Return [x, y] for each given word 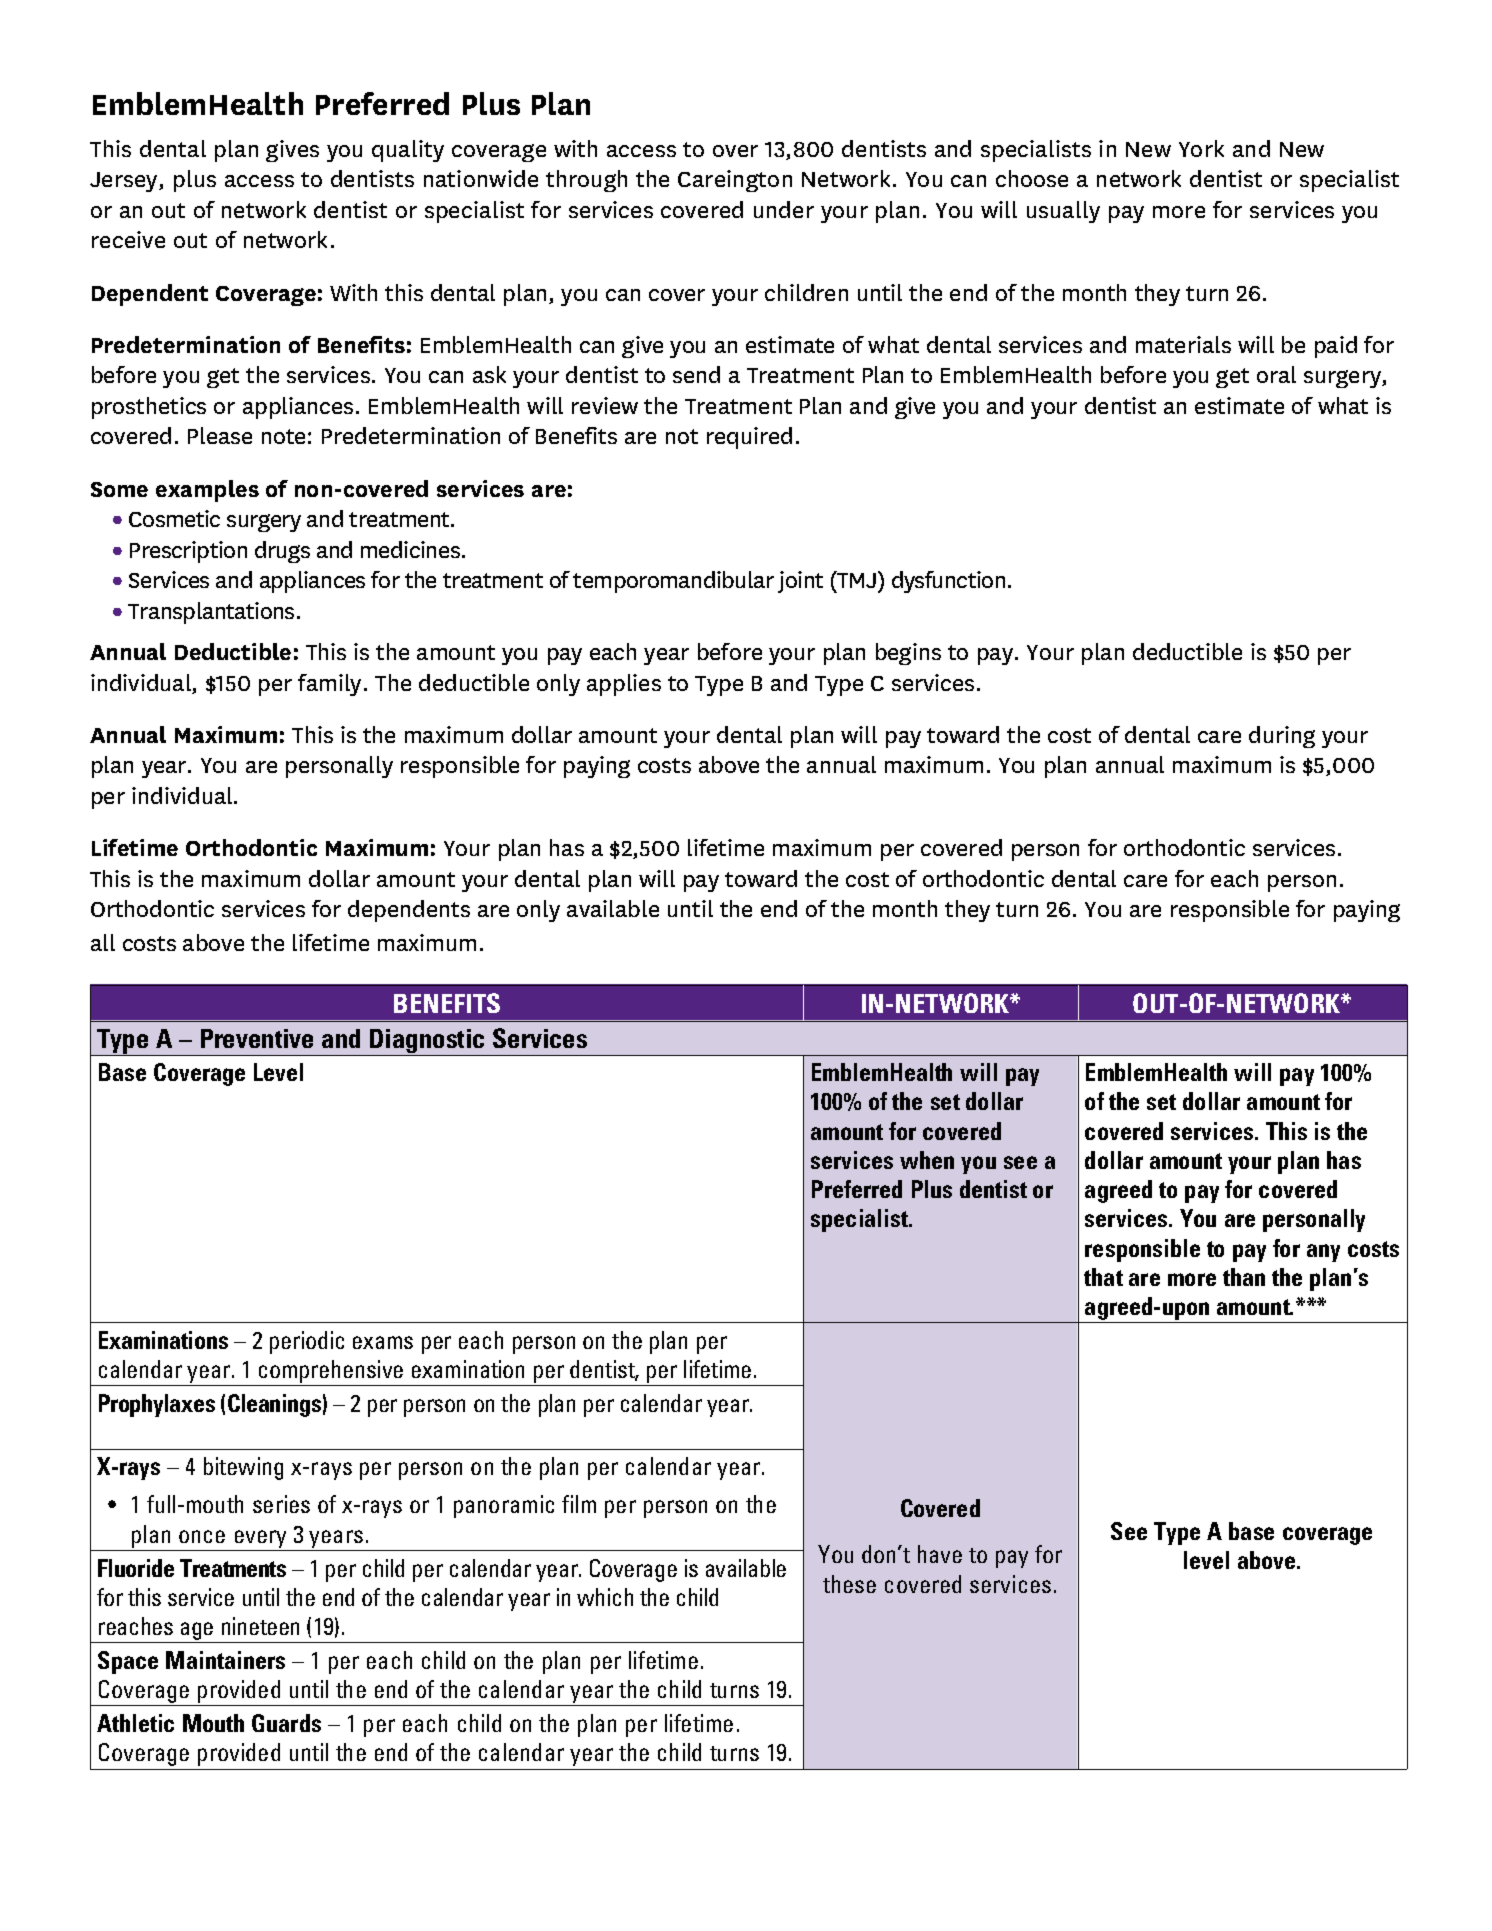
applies [624, 685]
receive [128, 239]
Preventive [257, 1038]
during [1282, 737]
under [784, 209]
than [1244, 1277]
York [1201, 148]
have [940, 1554]
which [605, 1597]
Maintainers [225, 1660]
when [927, 1160]
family [329, 685]
